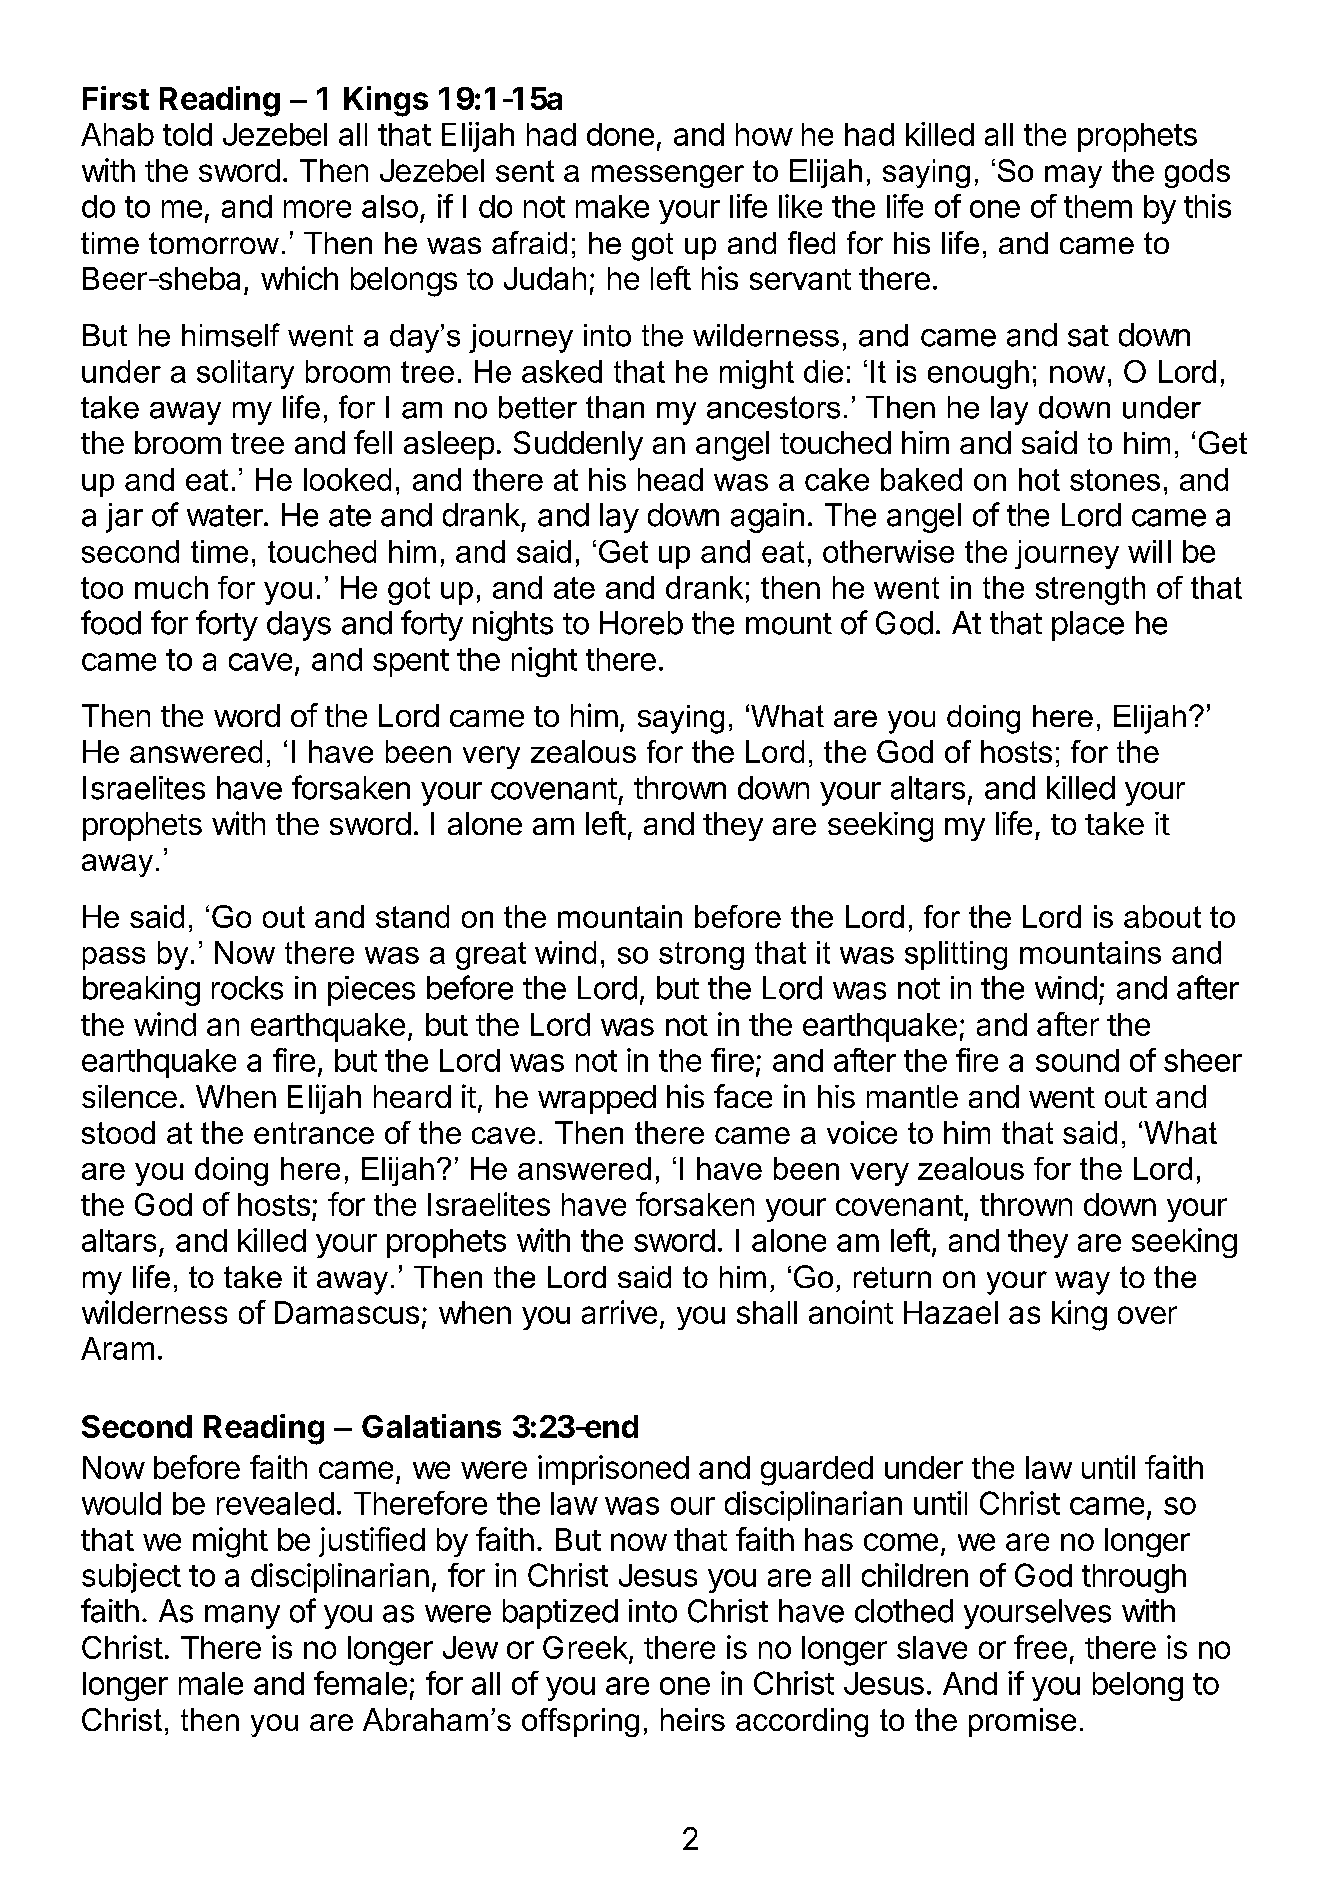 Image resolution: width=1331 pixels, height=1883 pixels. I want to click on told, so click(187, 134).
